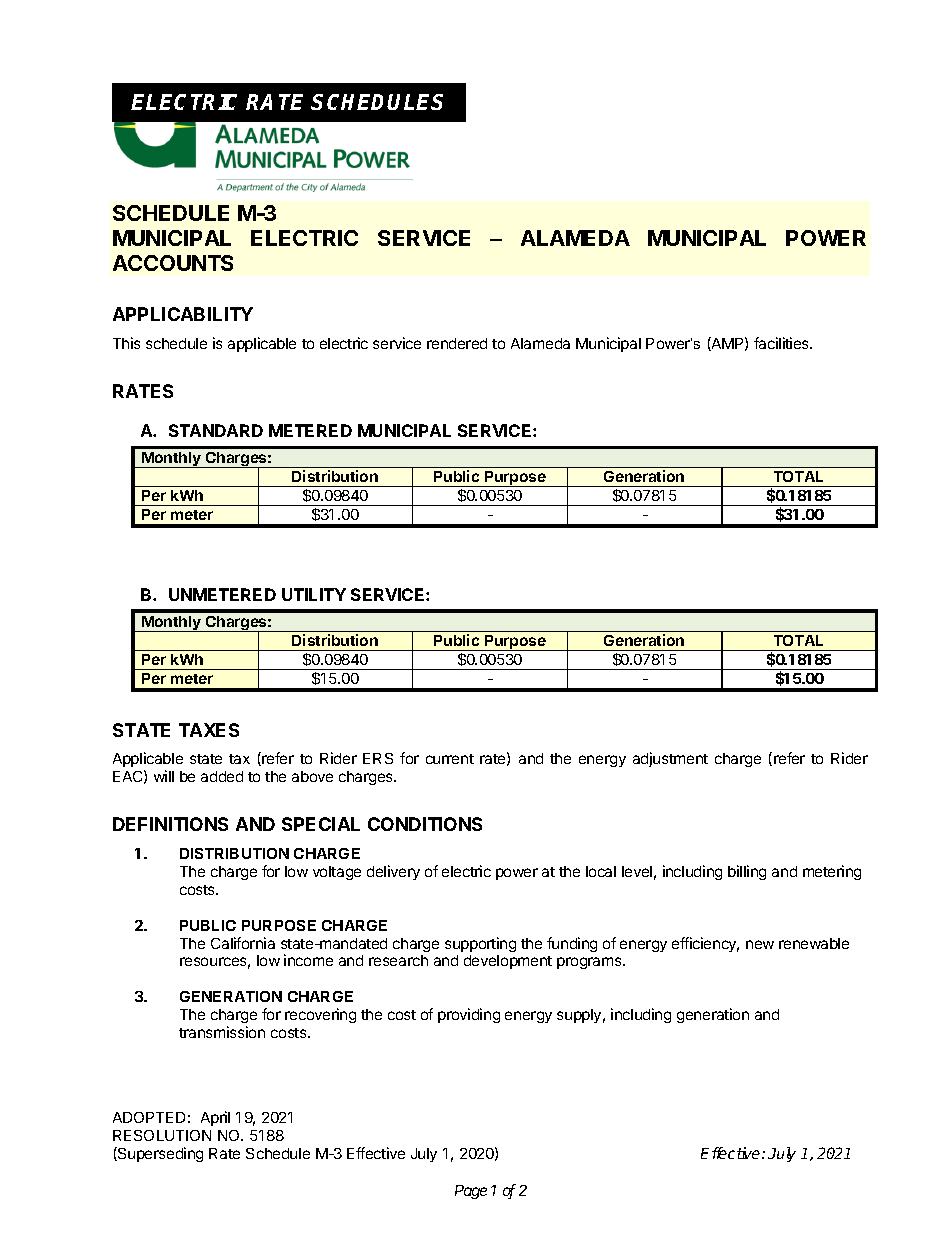 This screenshot has height=1233, width=952. Describe the element at coordinates (450, 759) in the screenshot. I see `current` at that location.
